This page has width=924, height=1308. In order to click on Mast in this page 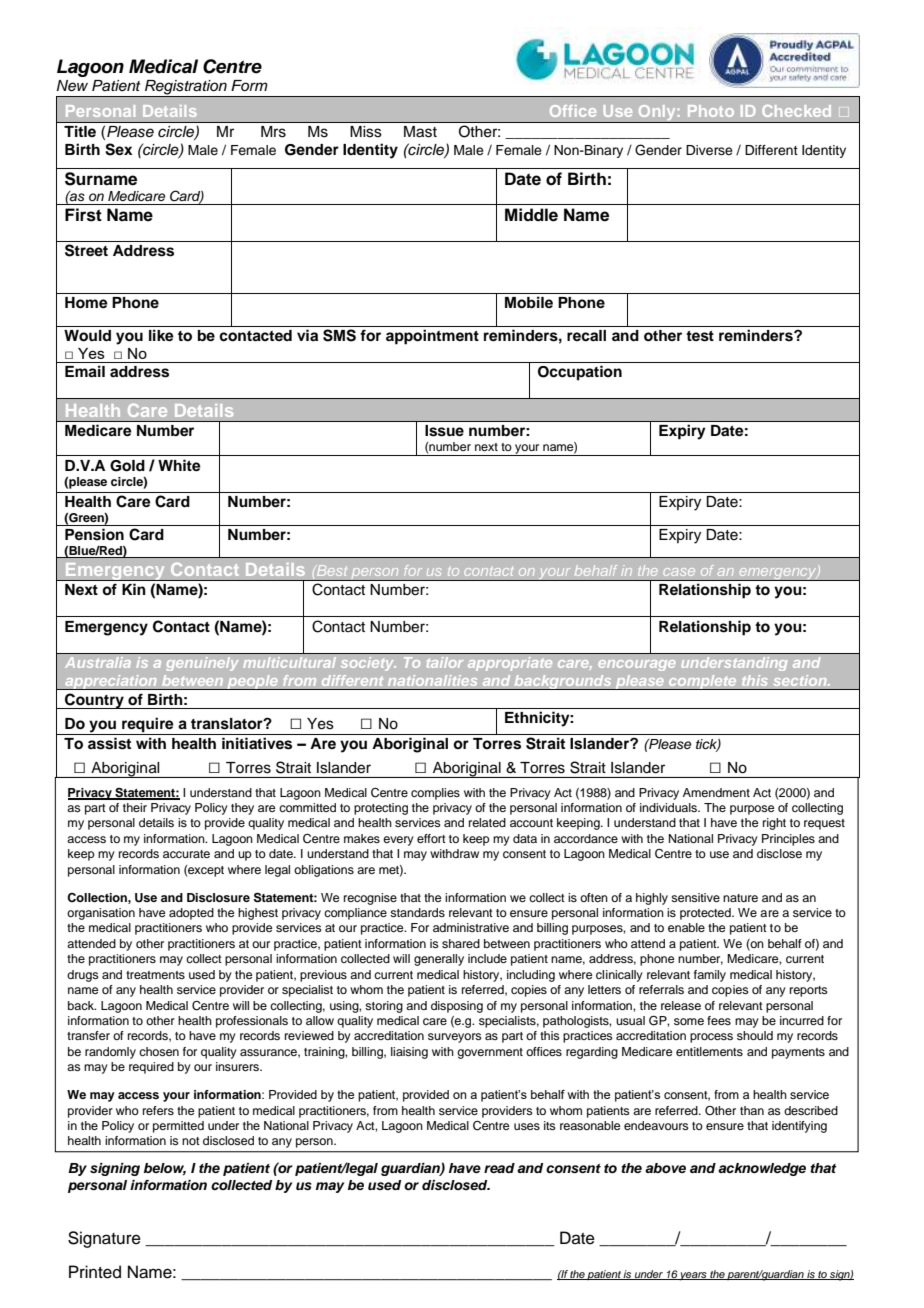, I will do `click(420, 132)`.
